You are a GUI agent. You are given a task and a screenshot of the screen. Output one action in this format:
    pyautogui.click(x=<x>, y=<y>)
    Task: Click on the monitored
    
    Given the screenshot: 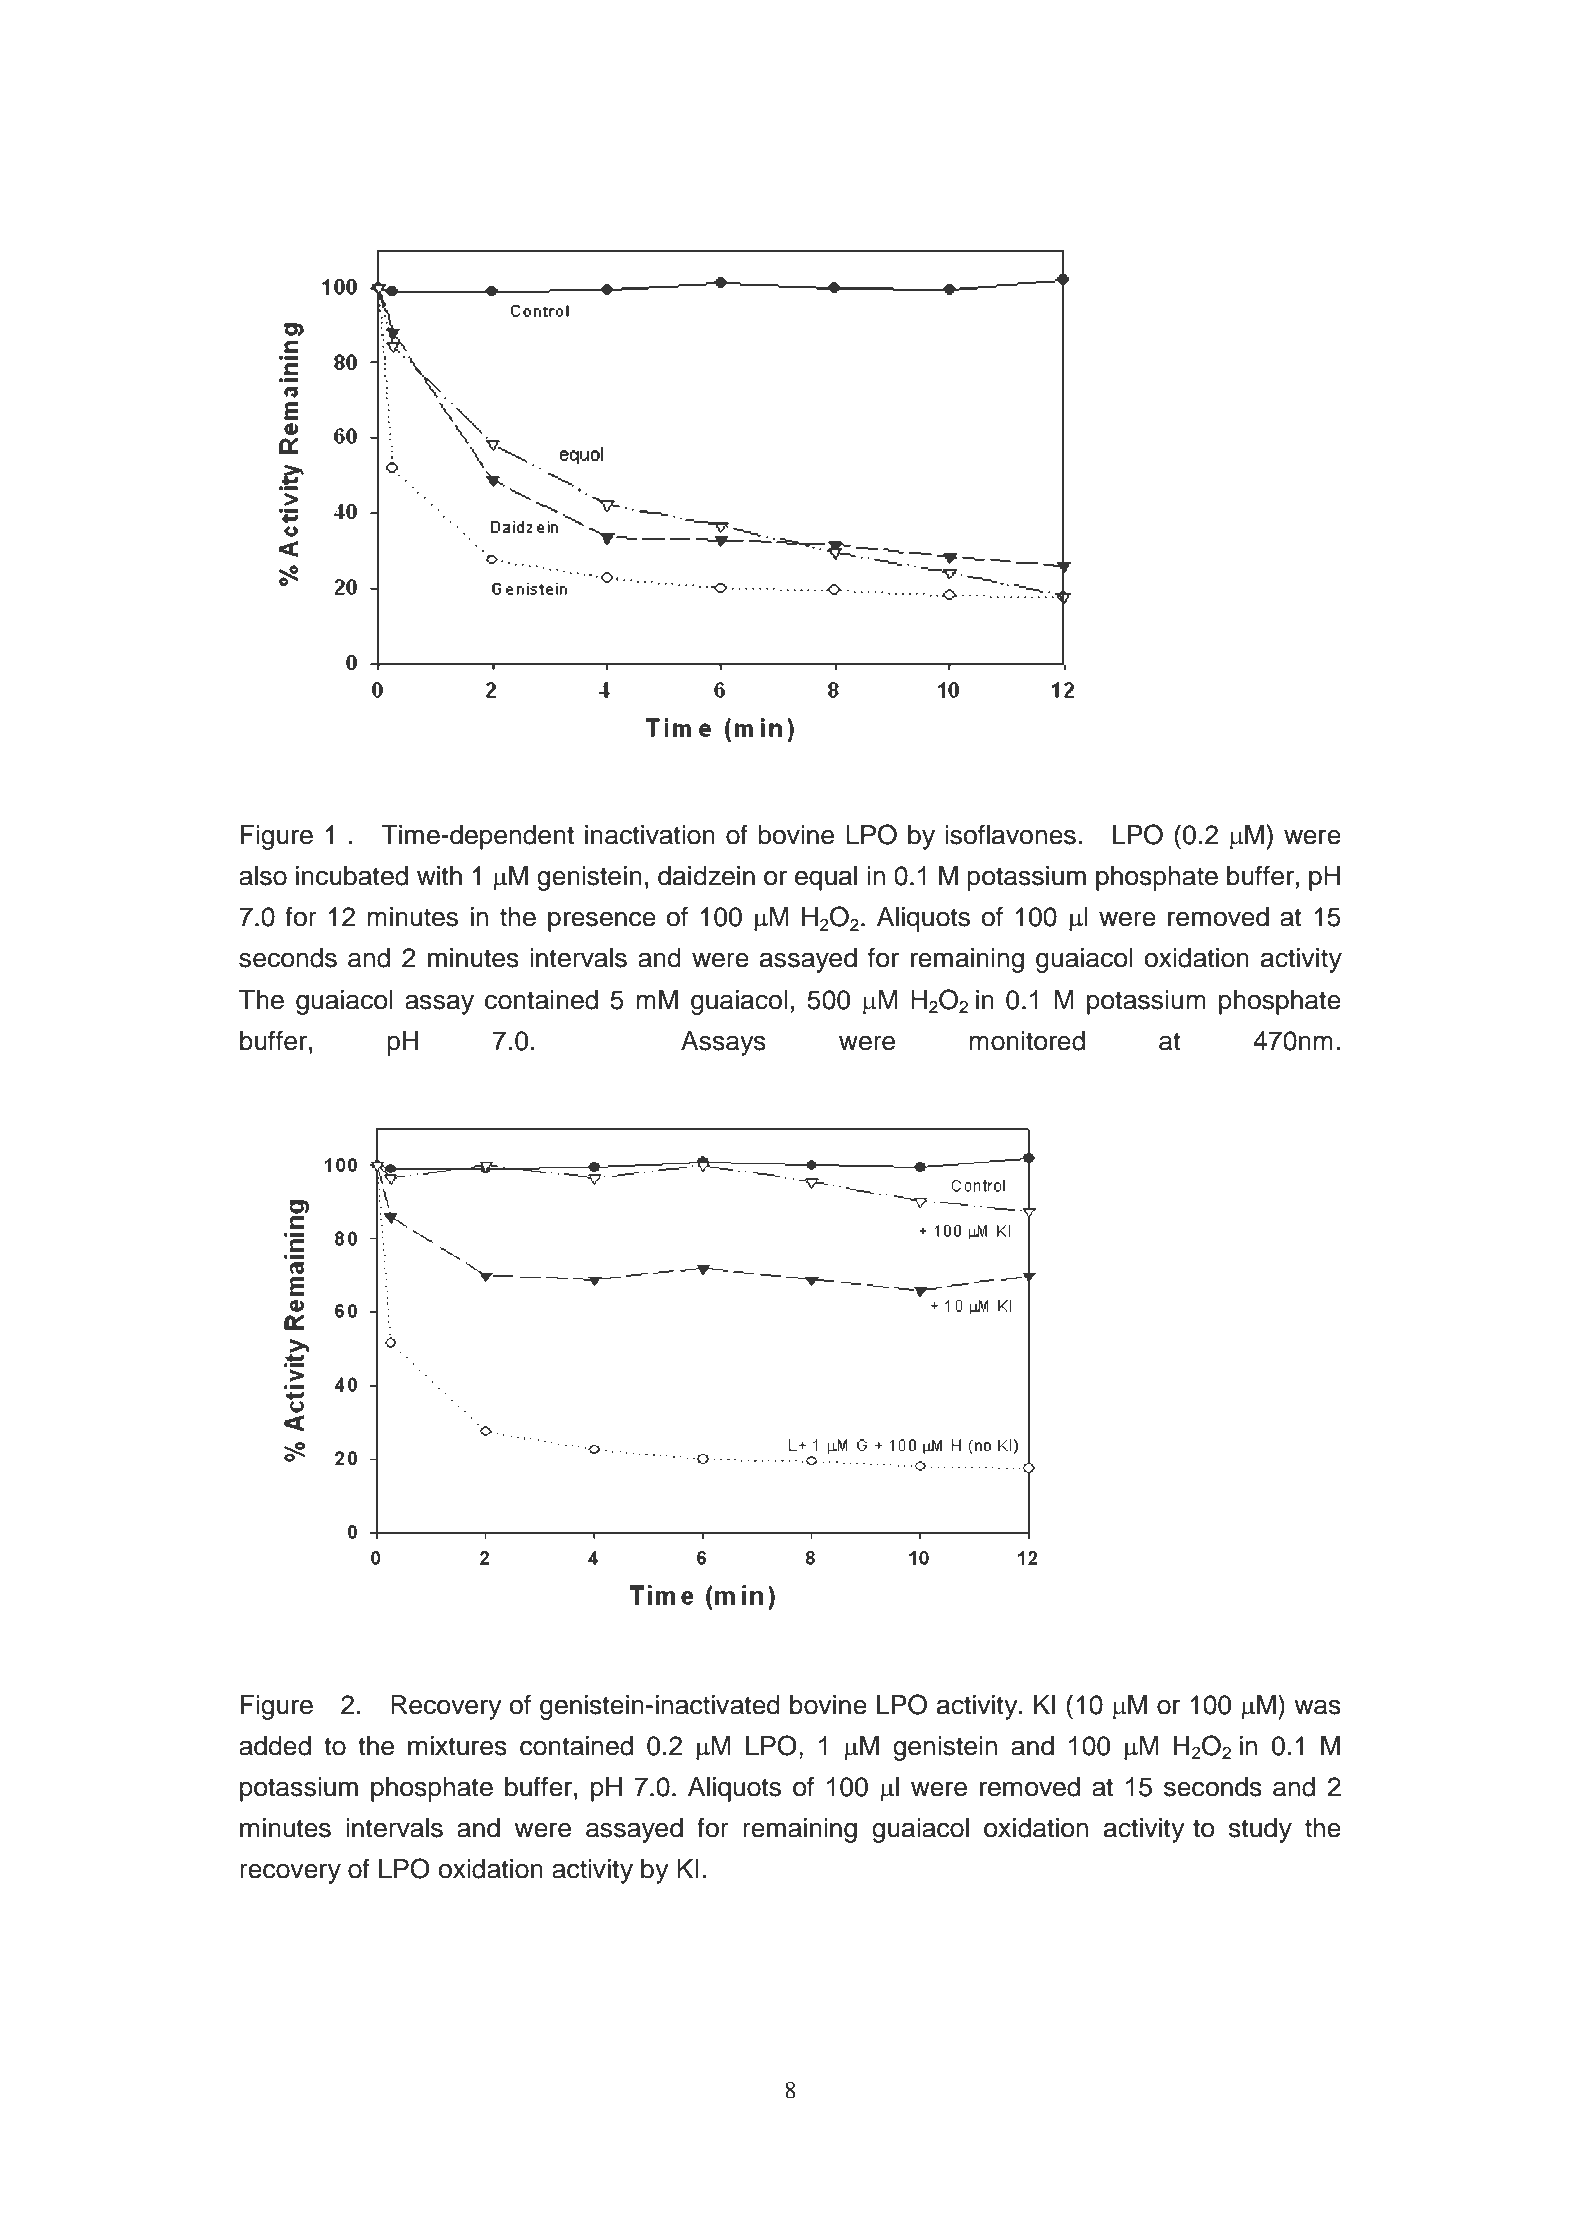 What is the action you would take?
    pyautogui.click(x=1027, y=1041)
